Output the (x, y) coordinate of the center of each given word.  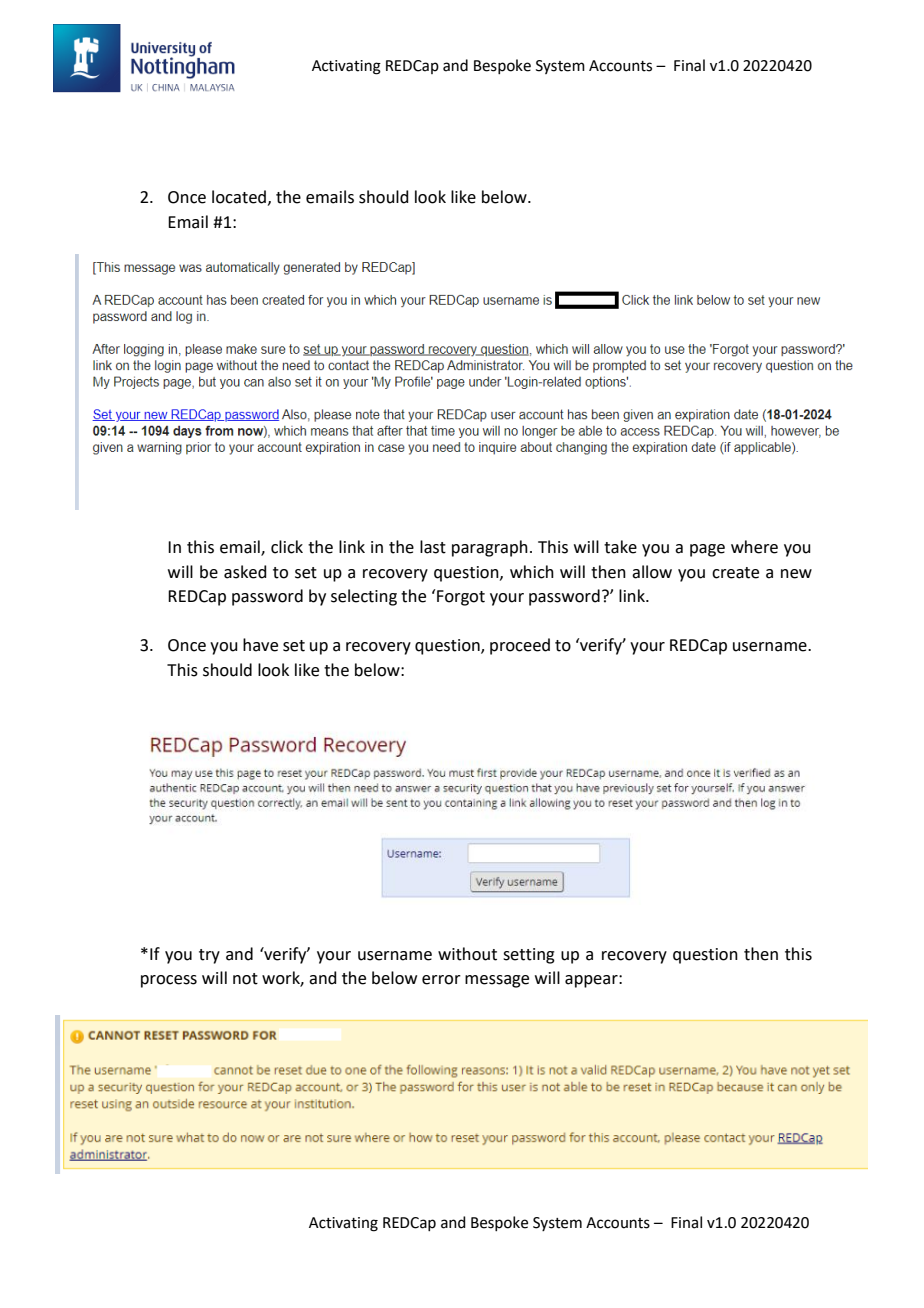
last (433, 547)
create (735, 573)
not (245, 979)
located (239, 197)
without (467, 954)
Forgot (461, 598)
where (754, 547)
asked (245, 572)
